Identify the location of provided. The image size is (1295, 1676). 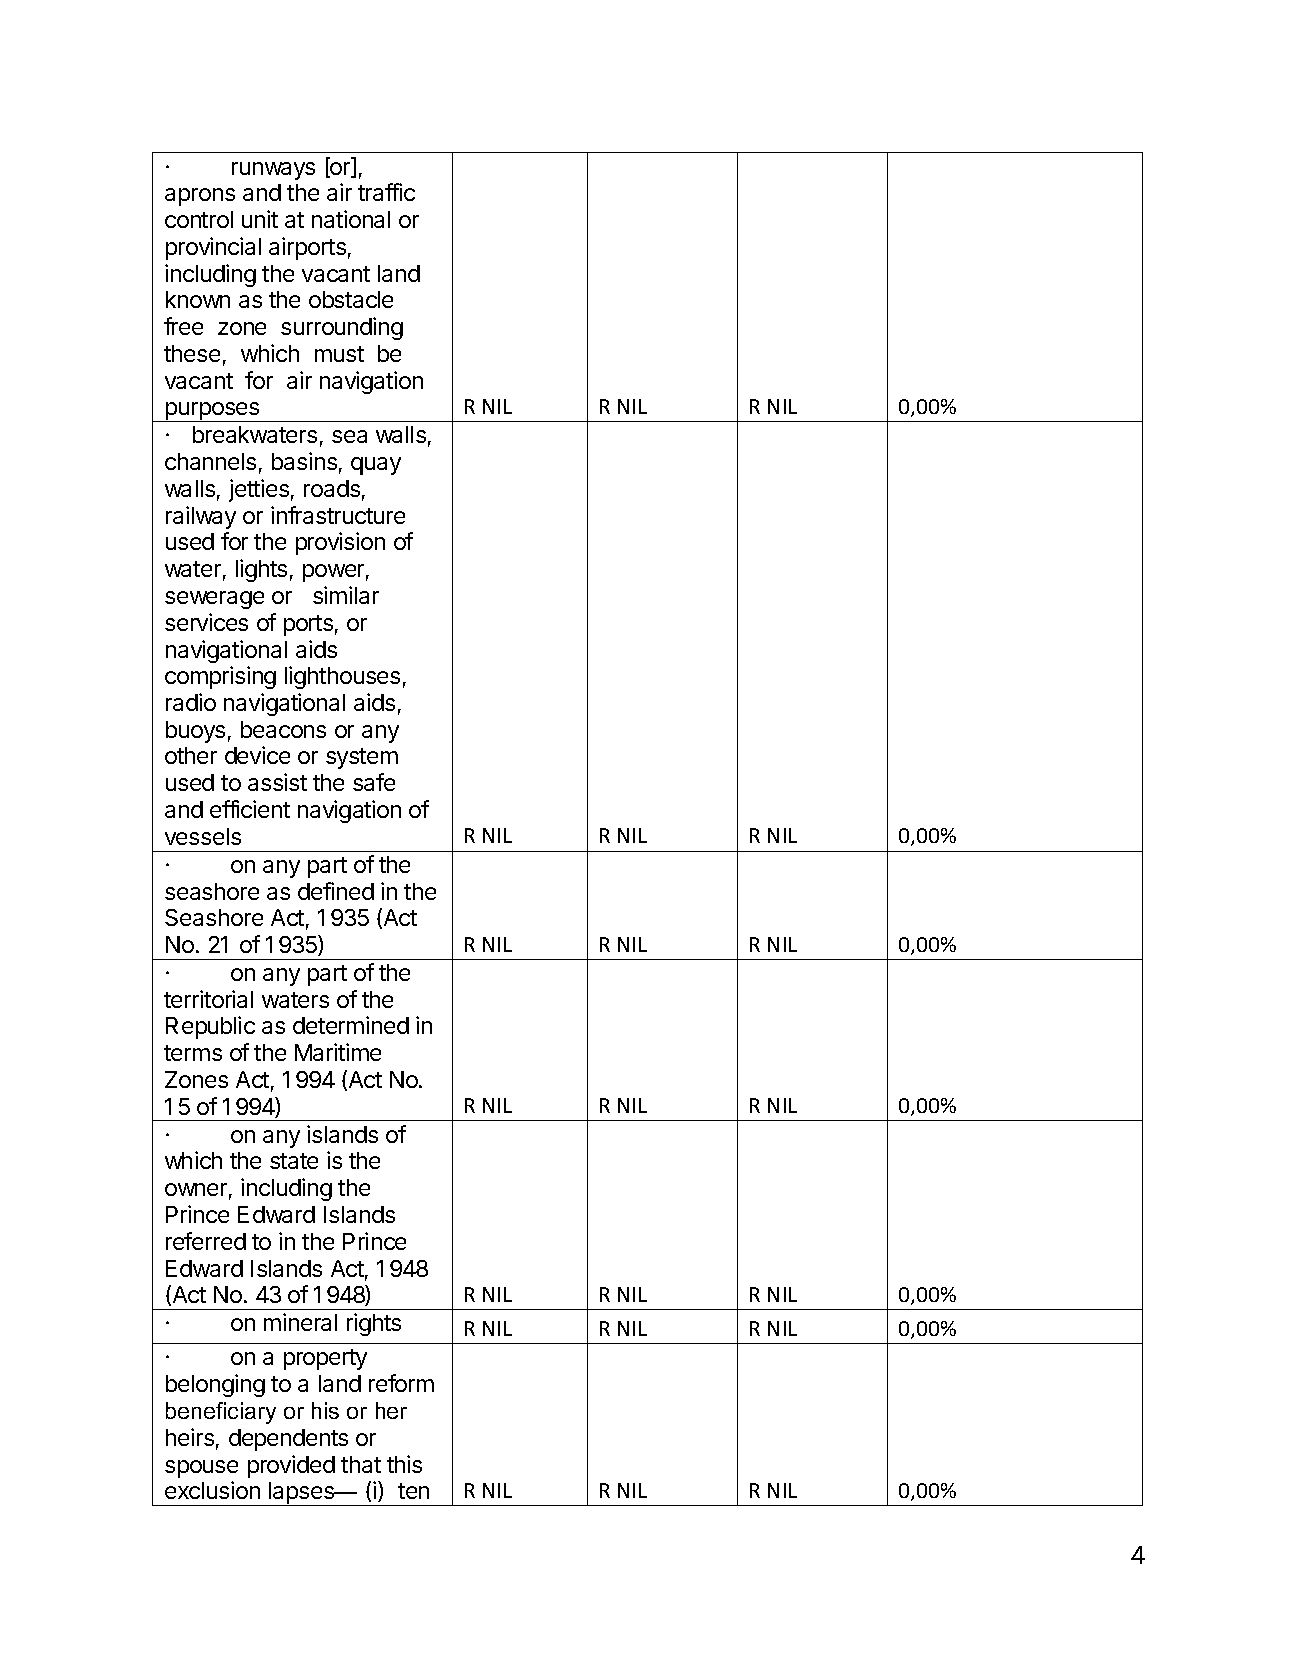
(291, 1466).
